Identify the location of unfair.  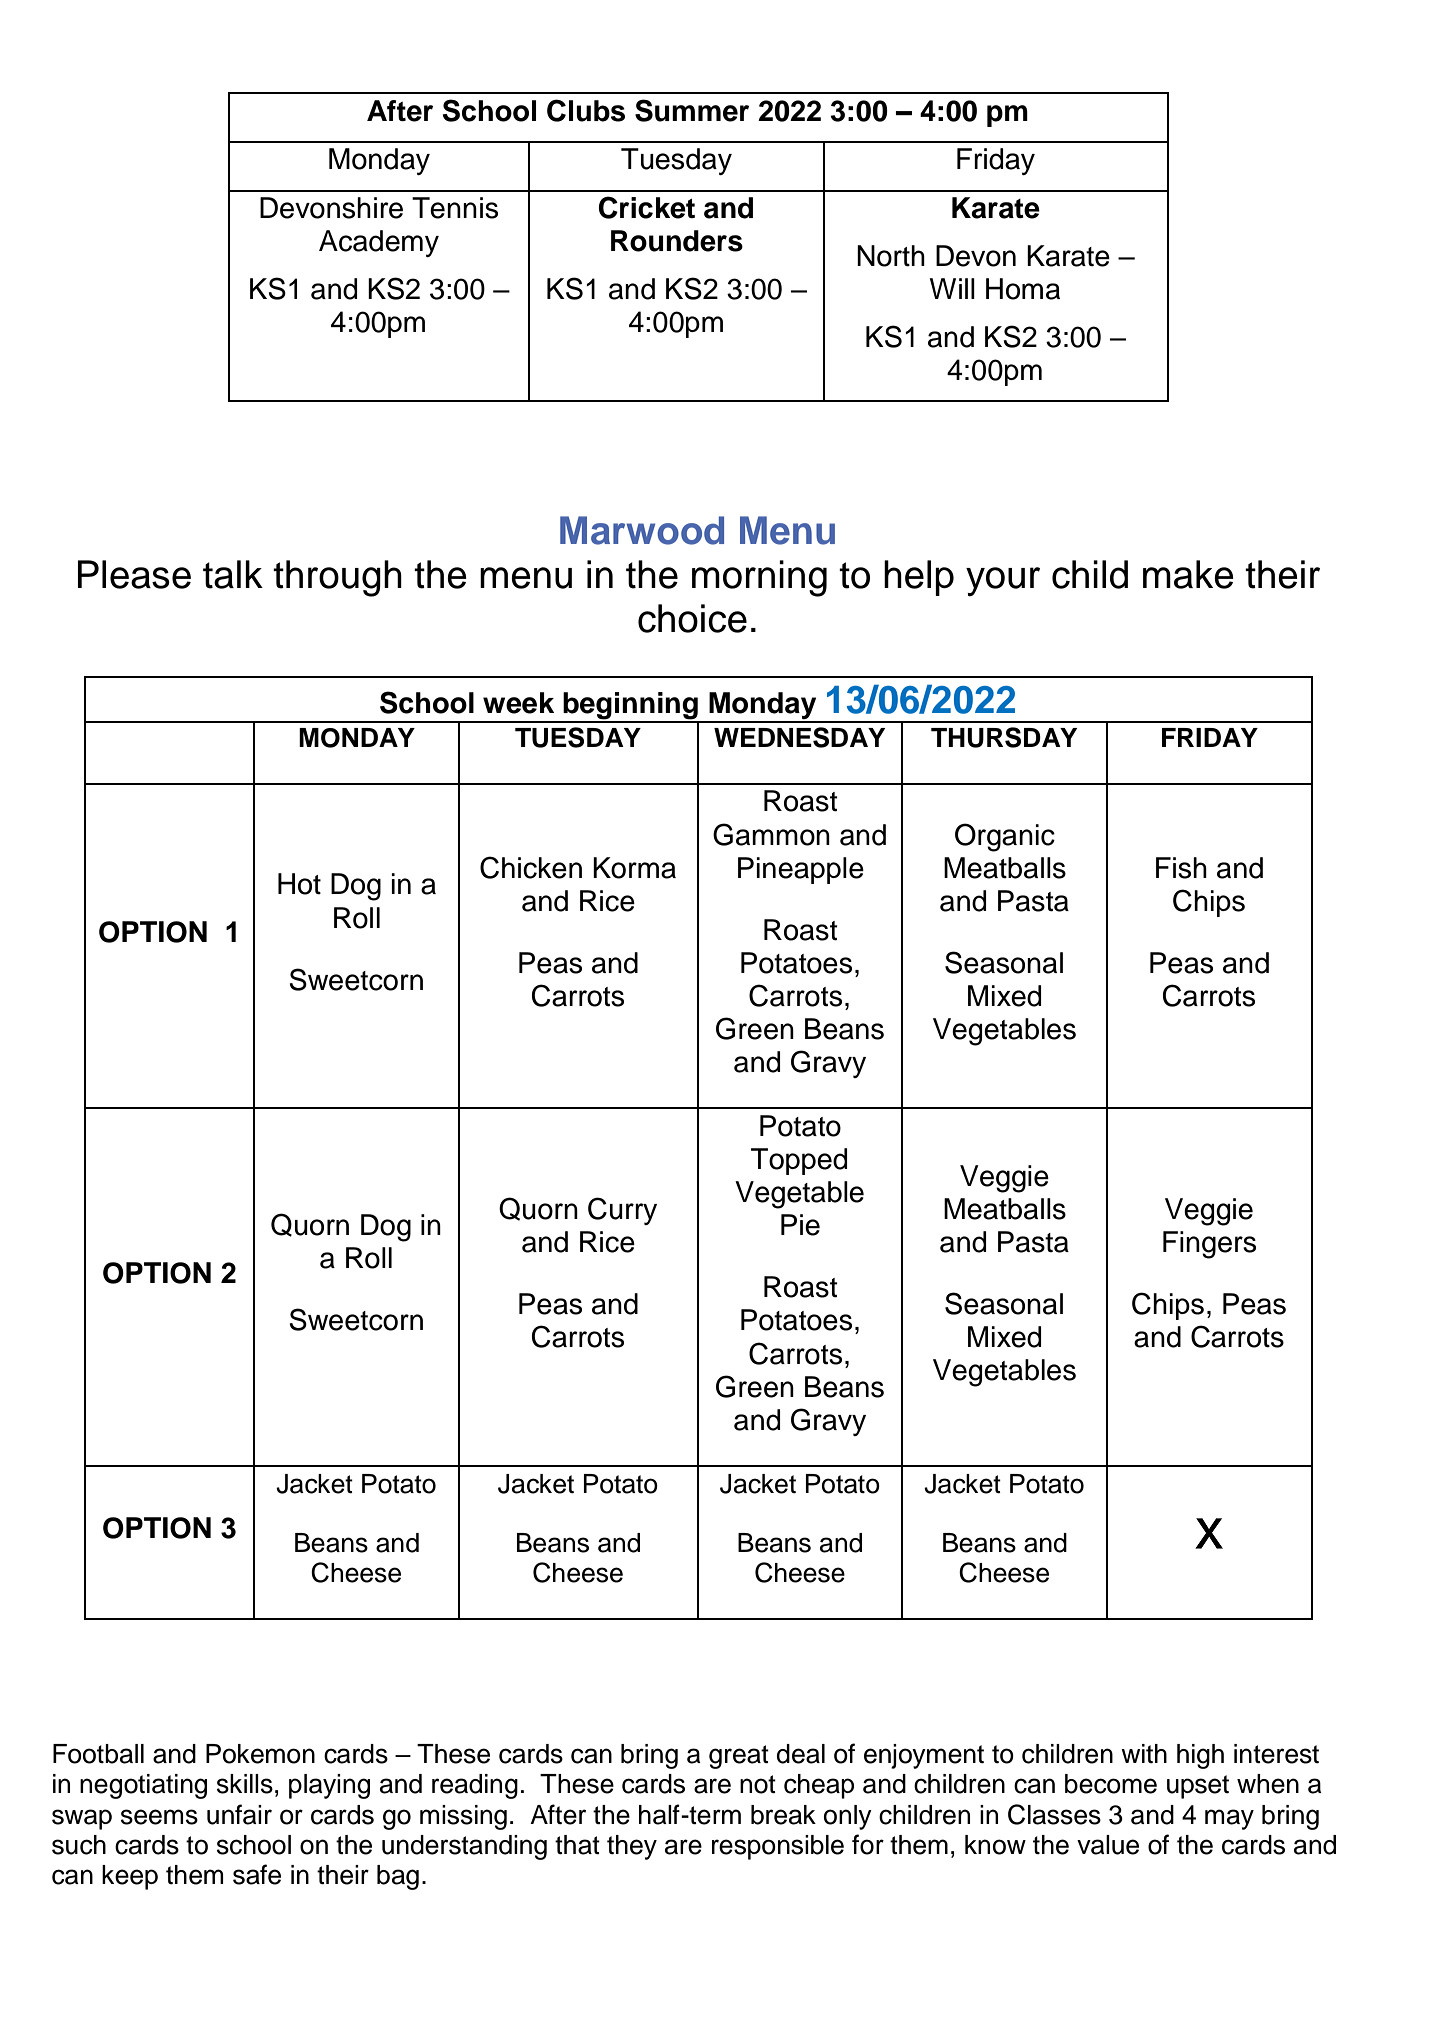
(239, 1814).
